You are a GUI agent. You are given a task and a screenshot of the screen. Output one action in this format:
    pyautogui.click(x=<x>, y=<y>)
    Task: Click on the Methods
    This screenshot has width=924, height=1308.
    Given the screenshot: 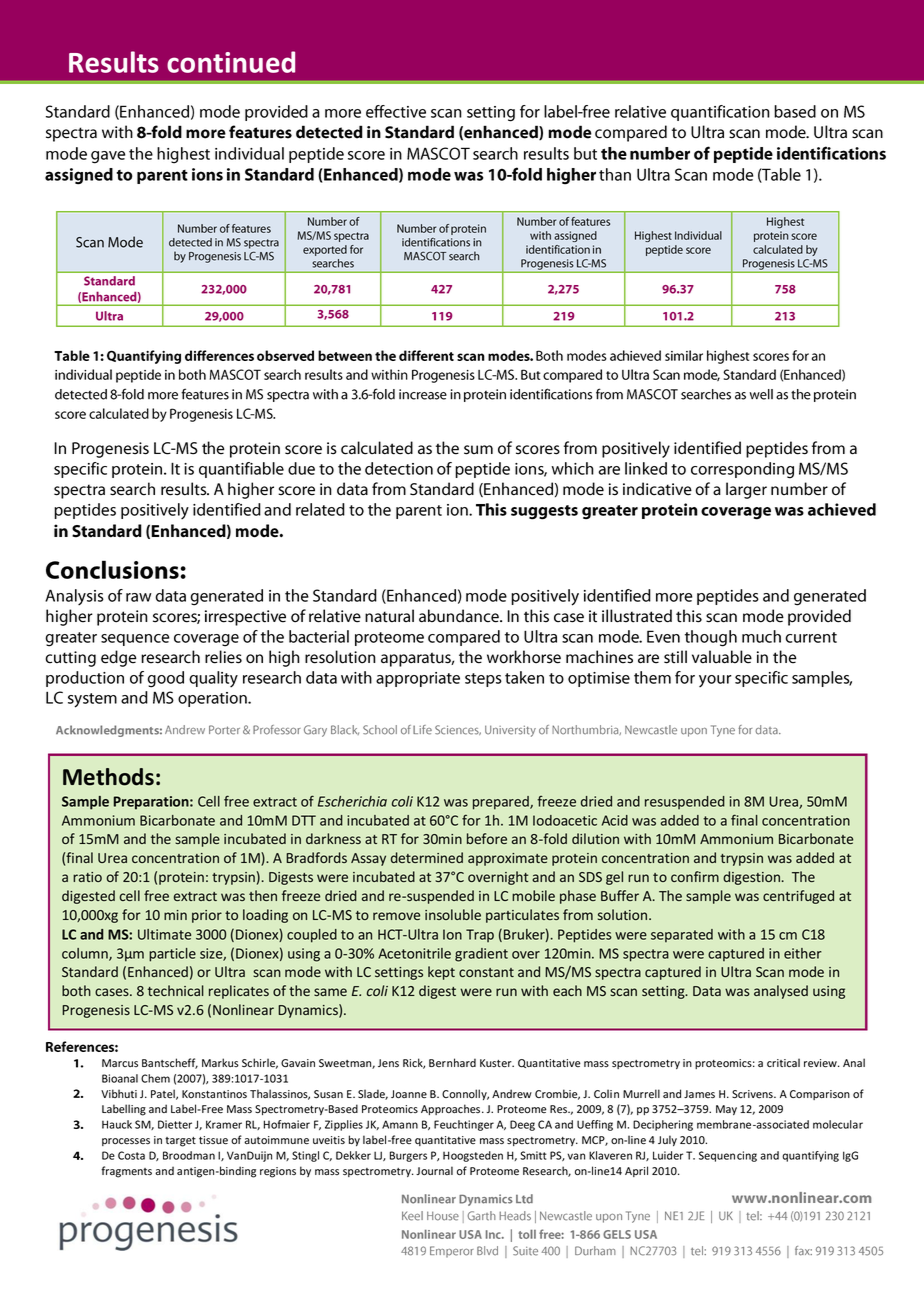 What is the action you would take?
    pyautogui.click(x=108, y=777)
